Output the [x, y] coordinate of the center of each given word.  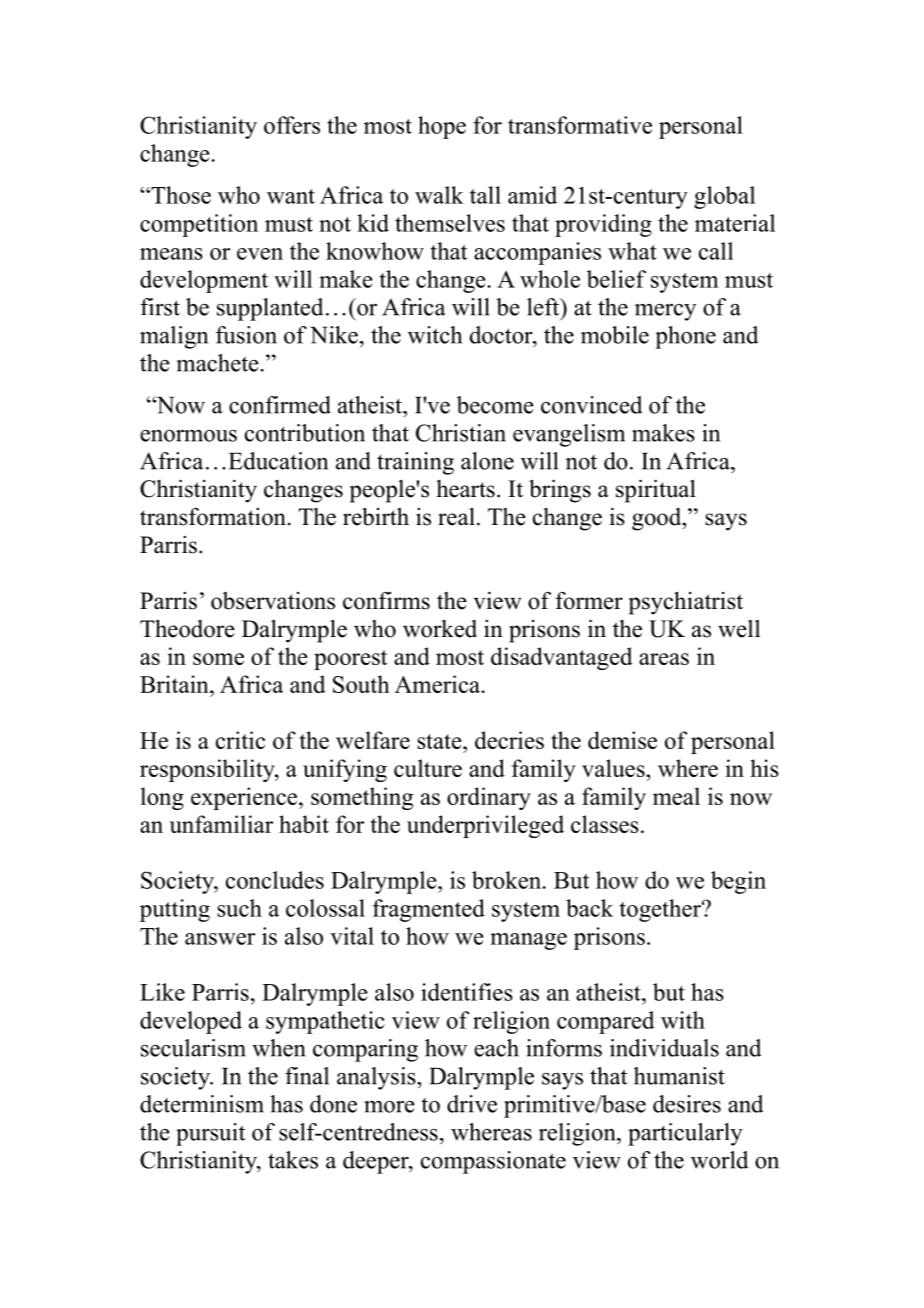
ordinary [489, 798]
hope [442, 127]
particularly [685, 1134]
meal [676, 796]
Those [180, 195]
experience [245, 798]
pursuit [211, 1134]
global [724, 197]
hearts [465, 489]
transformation [213, 517]
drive [472, 1104]
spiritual [656, 491]
